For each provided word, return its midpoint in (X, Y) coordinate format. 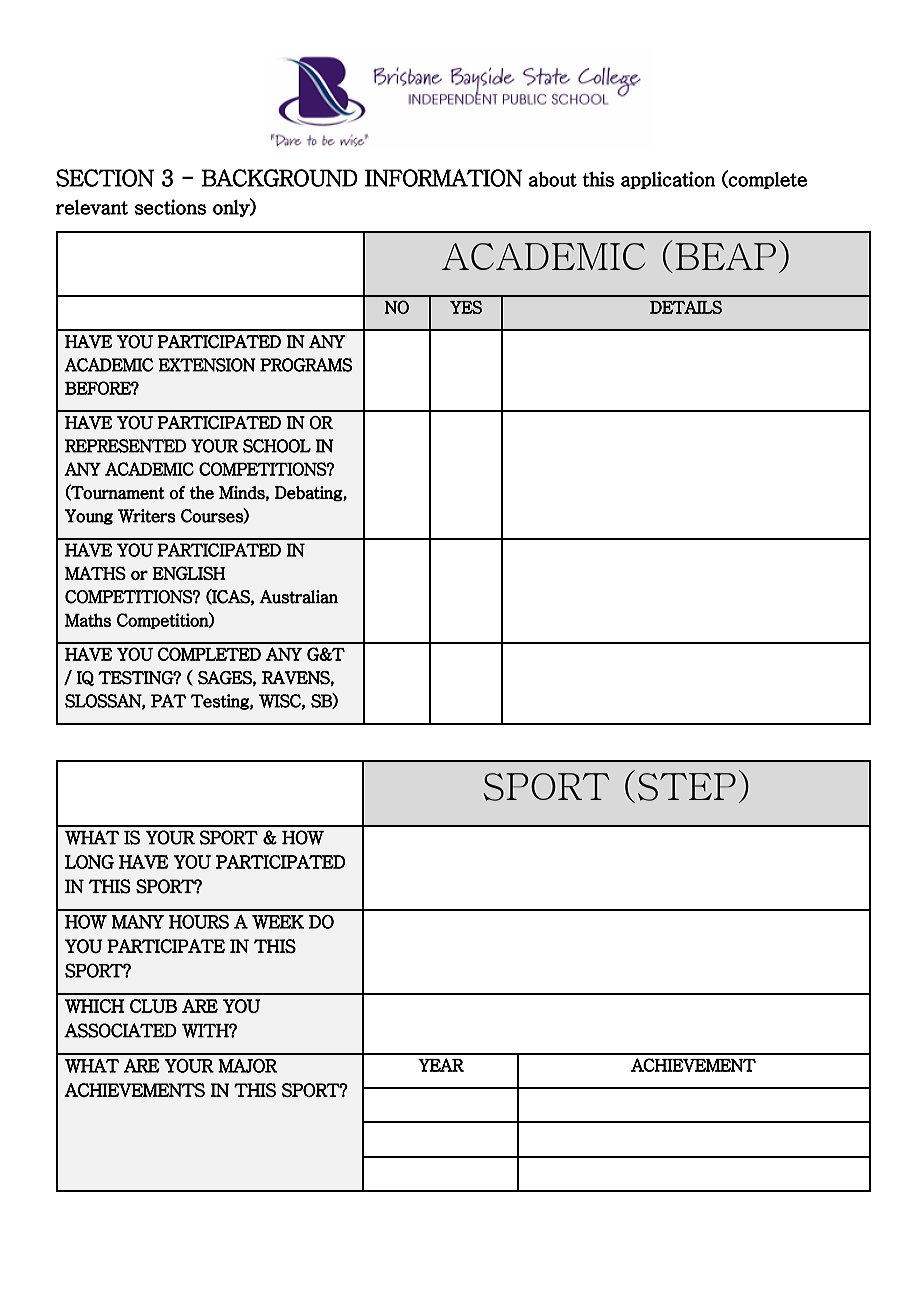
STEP (687, 787)
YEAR (441, 1065)
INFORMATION (444, 178)
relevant (92, 207)
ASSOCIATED (120, 1030)
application (668, 180)
